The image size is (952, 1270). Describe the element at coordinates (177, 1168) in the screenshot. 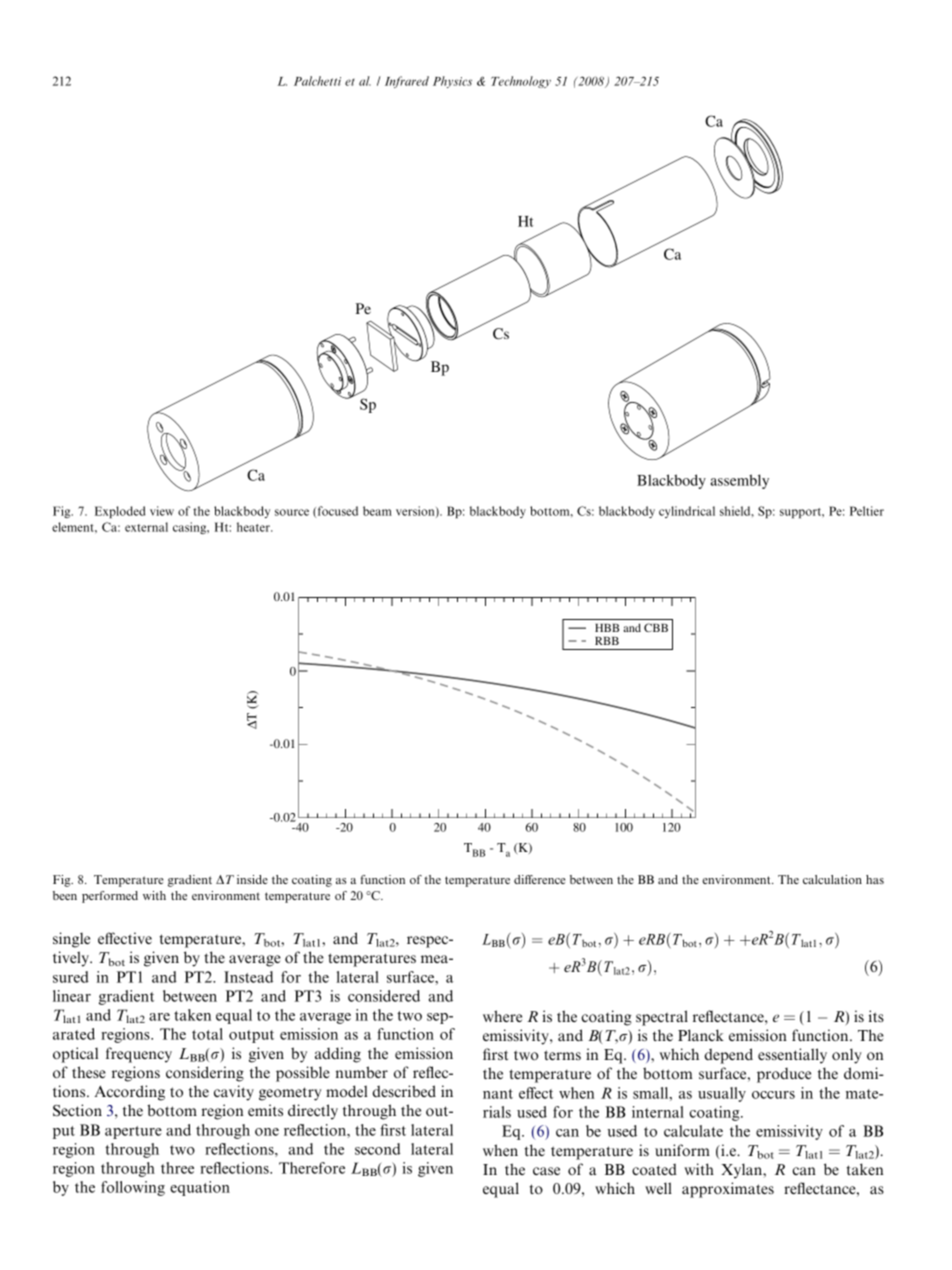

I see `three` at that location.
